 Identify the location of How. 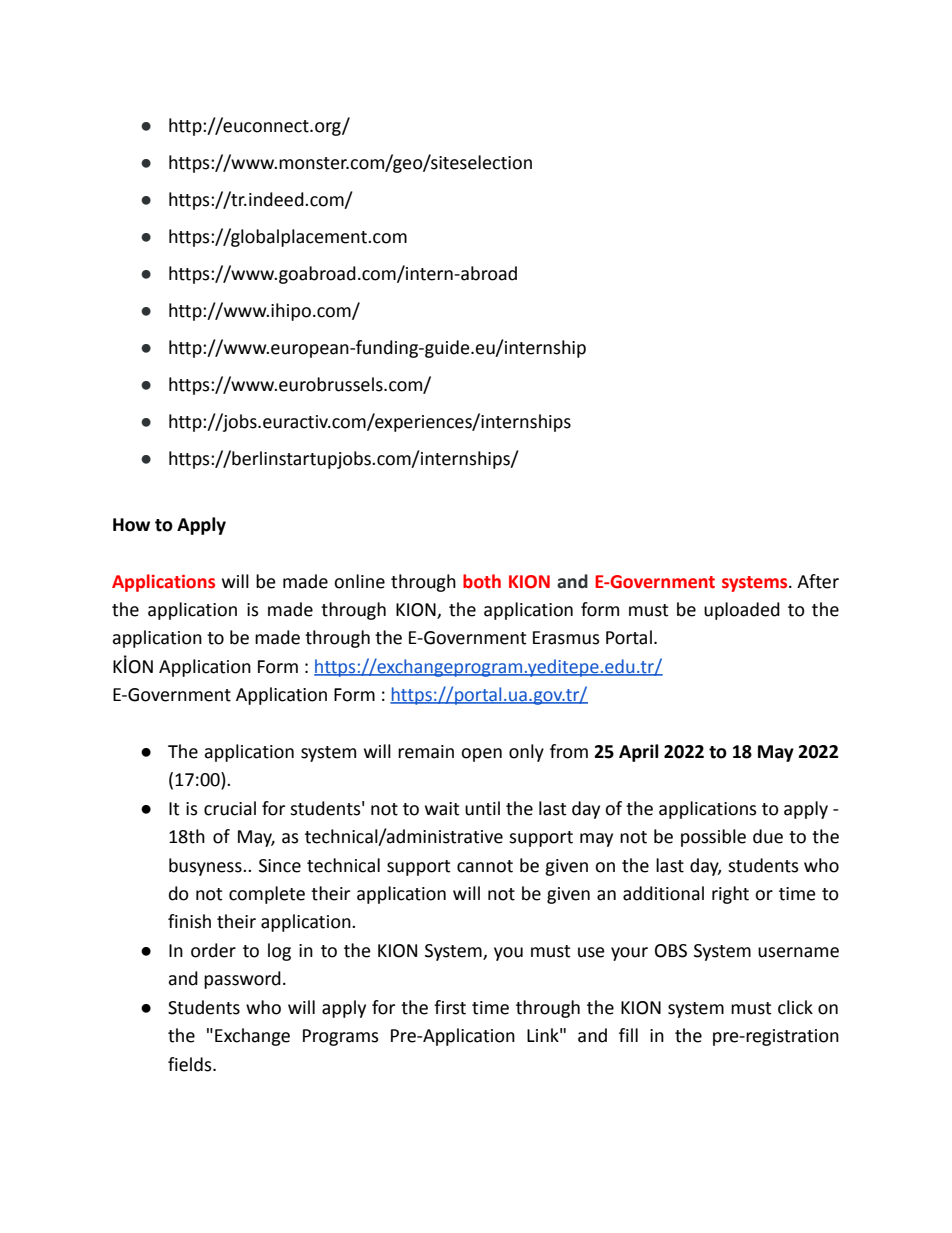
(131, 525).
